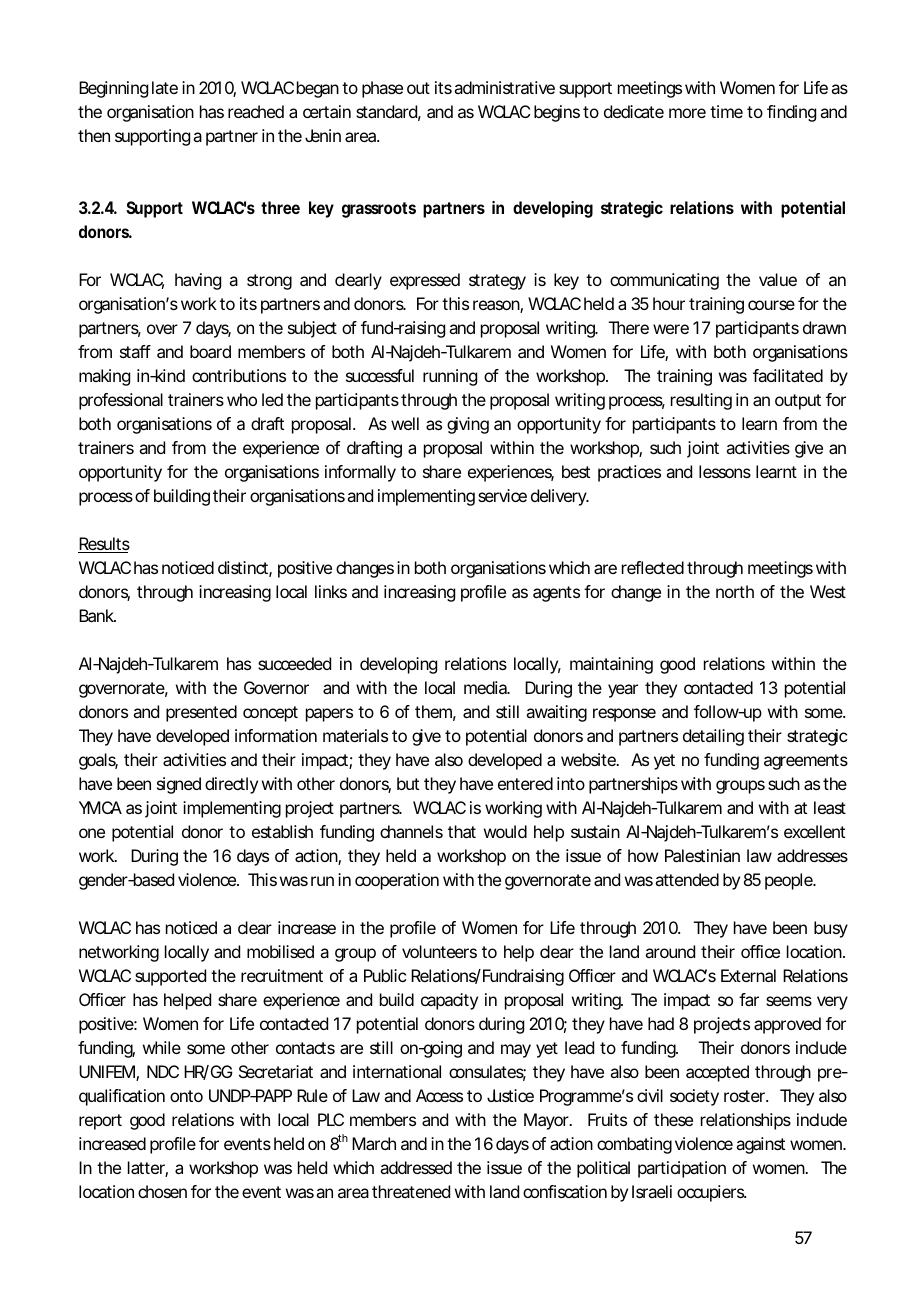 This screenshot has height=1308, width=924. I want to click on administrative, so click(504, 87).
